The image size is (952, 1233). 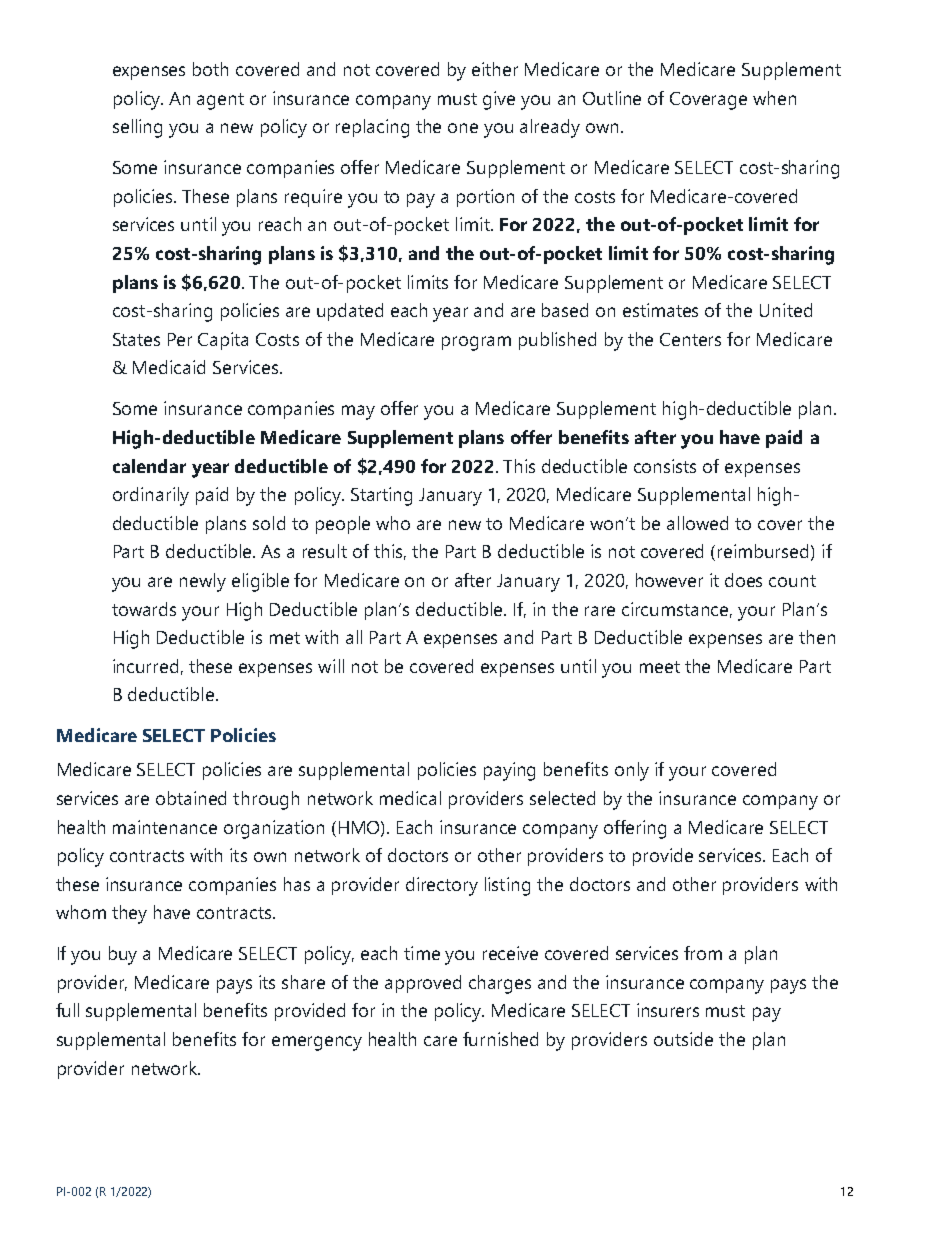 What do you see at coordinates (763, 551) in the page?
I see `reimbursed` at bounding box center [763, 551].
